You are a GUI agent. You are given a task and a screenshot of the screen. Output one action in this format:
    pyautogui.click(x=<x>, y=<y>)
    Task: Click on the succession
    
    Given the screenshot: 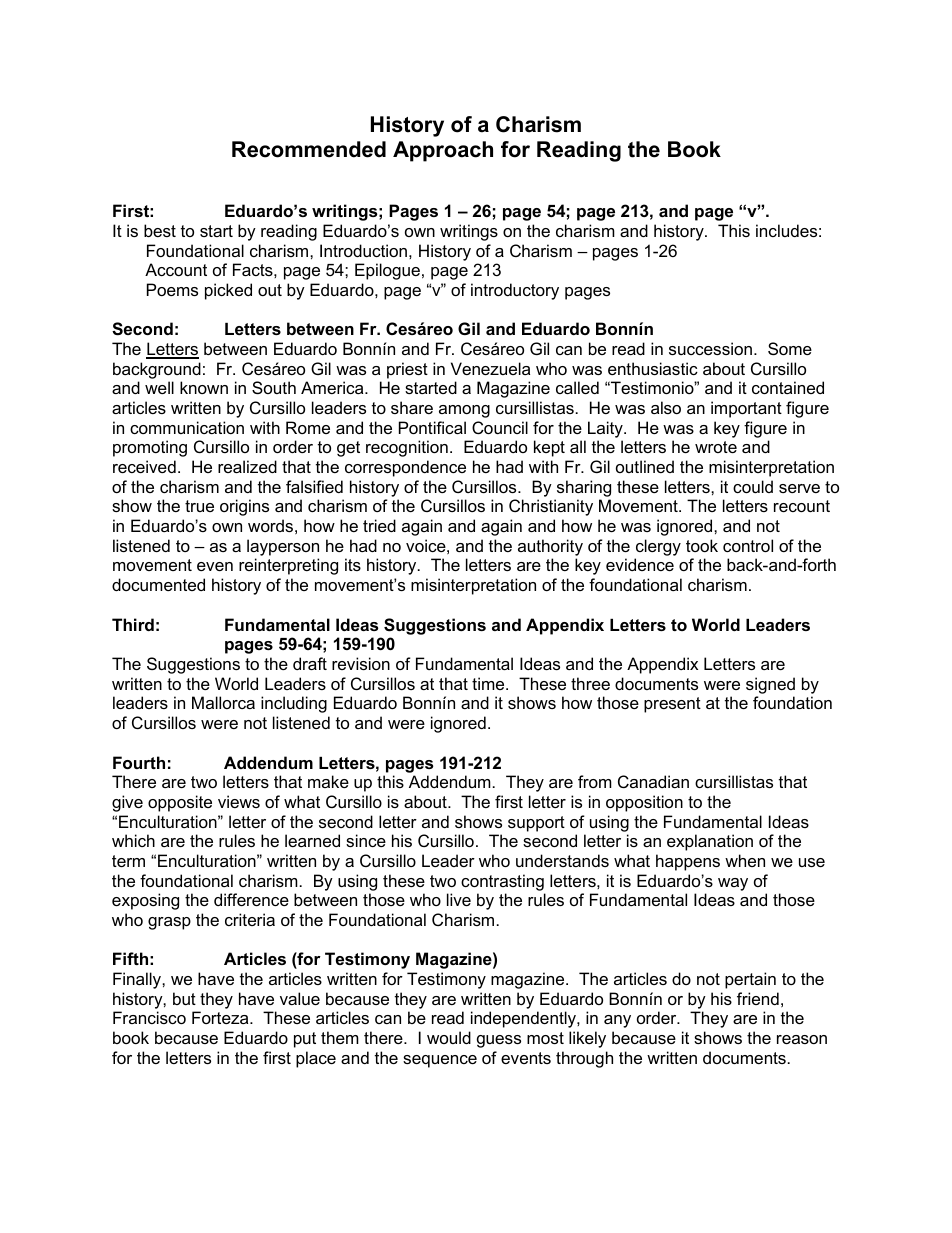 What is the action you would take?
    pyautogui.click(x=710, y=348)
